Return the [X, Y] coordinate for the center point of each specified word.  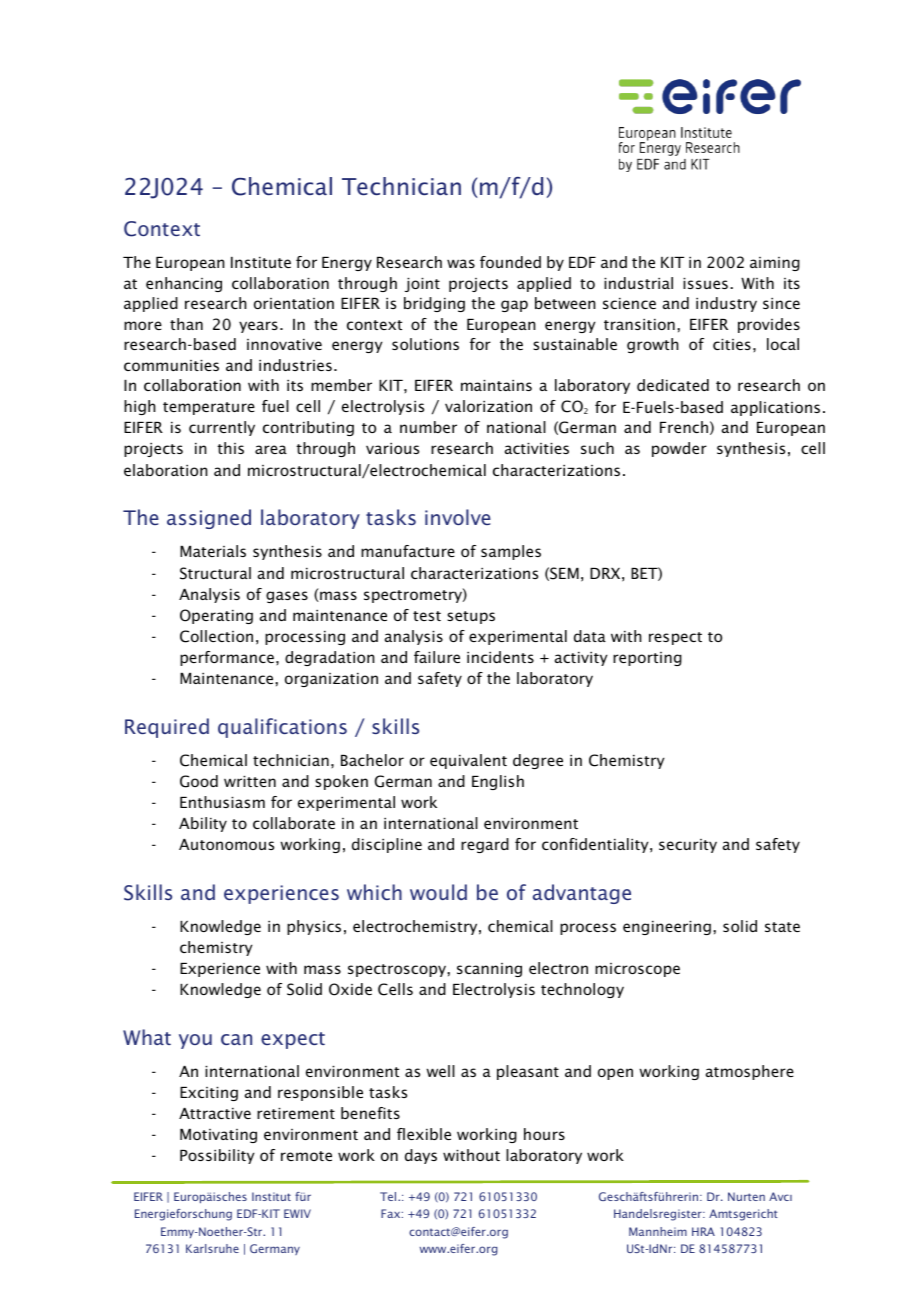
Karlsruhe [212, 1248]
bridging [434, 304]
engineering [667, 928]
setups [471, 617]
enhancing [184, 284]
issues [705, 283]
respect [675, 638]
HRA [703, 1231]
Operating [216, 616]
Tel [389, 1196]
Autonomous [226, 844]
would [438, 892]
